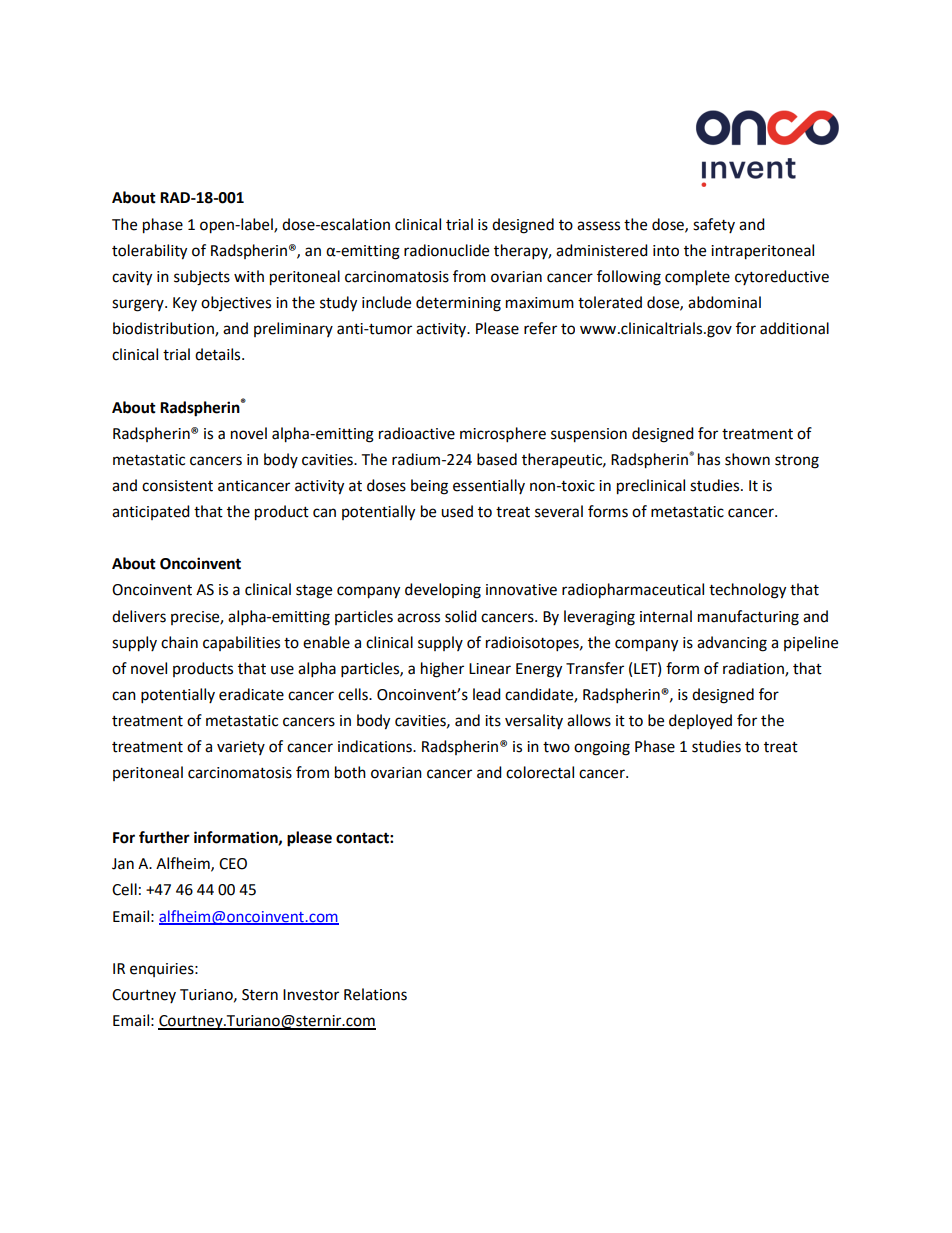 This page has width=952, height=1233. I want to click on technology, so click(747, 591).
